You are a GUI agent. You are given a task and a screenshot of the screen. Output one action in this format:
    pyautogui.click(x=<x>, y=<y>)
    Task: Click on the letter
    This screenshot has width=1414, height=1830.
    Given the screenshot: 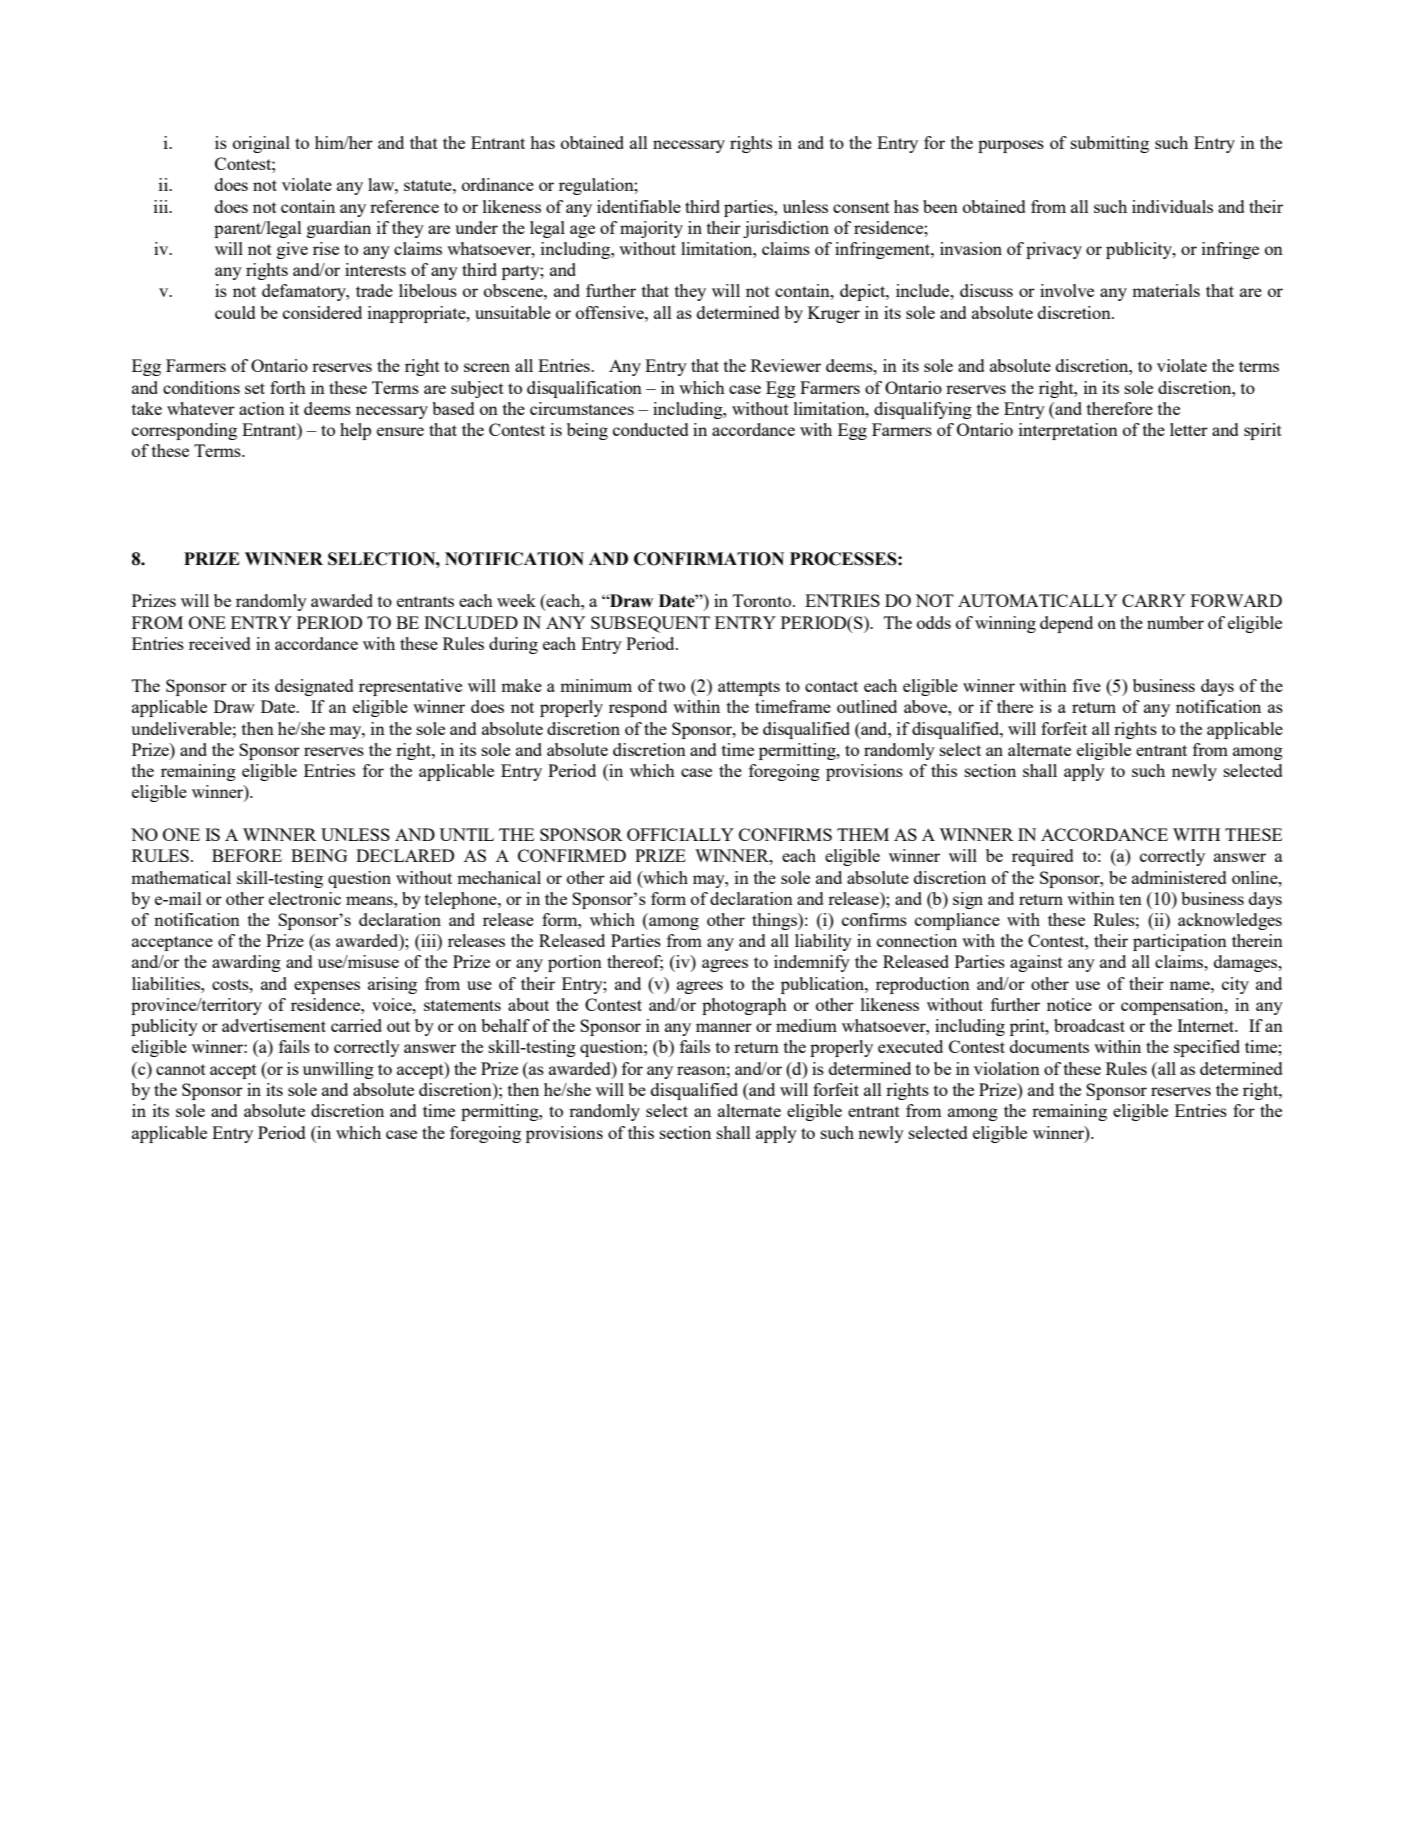 What is the action you would take?
    pyautogui.click(x=1189, y=429)
